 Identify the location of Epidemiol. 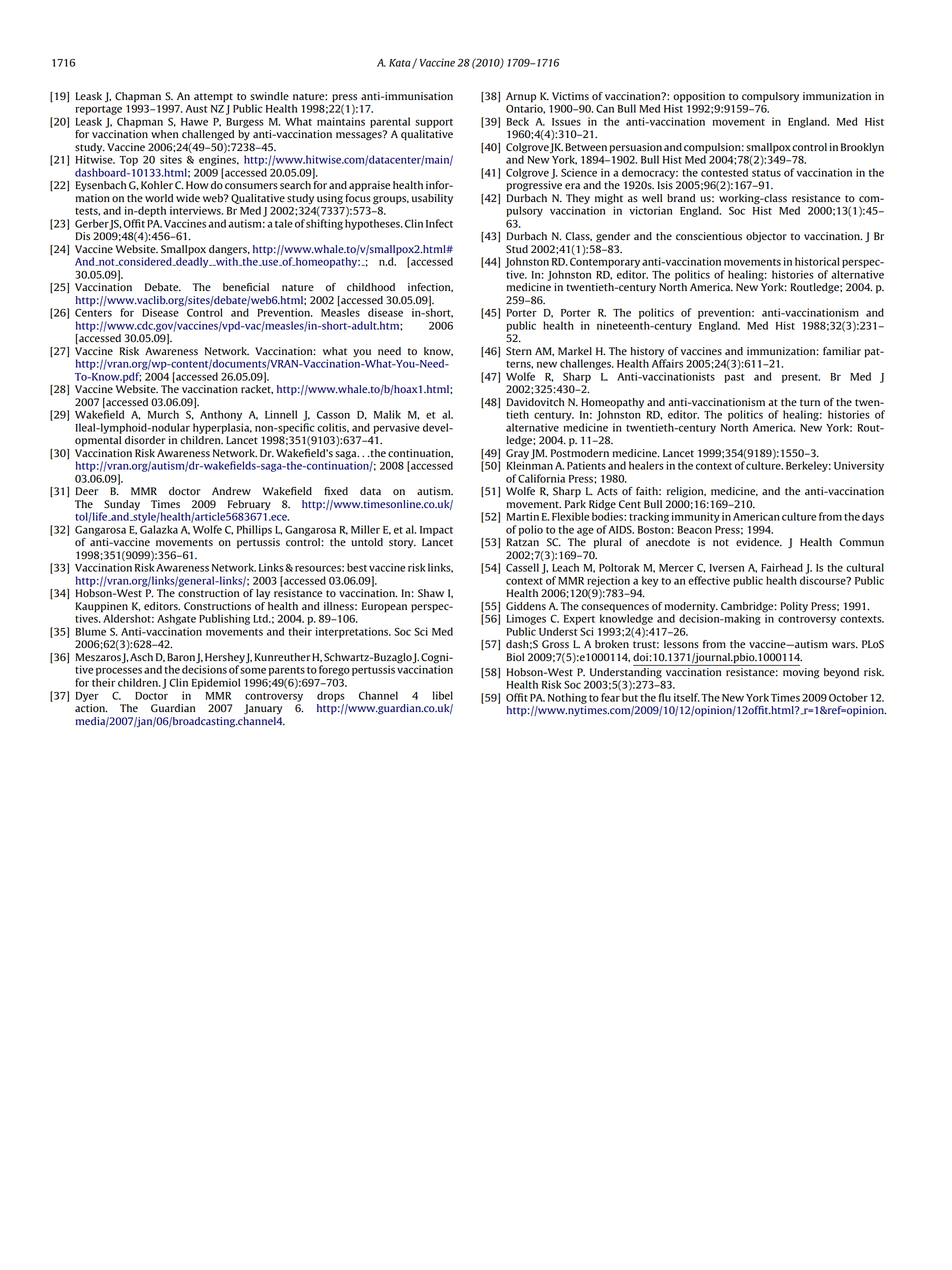
(216, 683).
